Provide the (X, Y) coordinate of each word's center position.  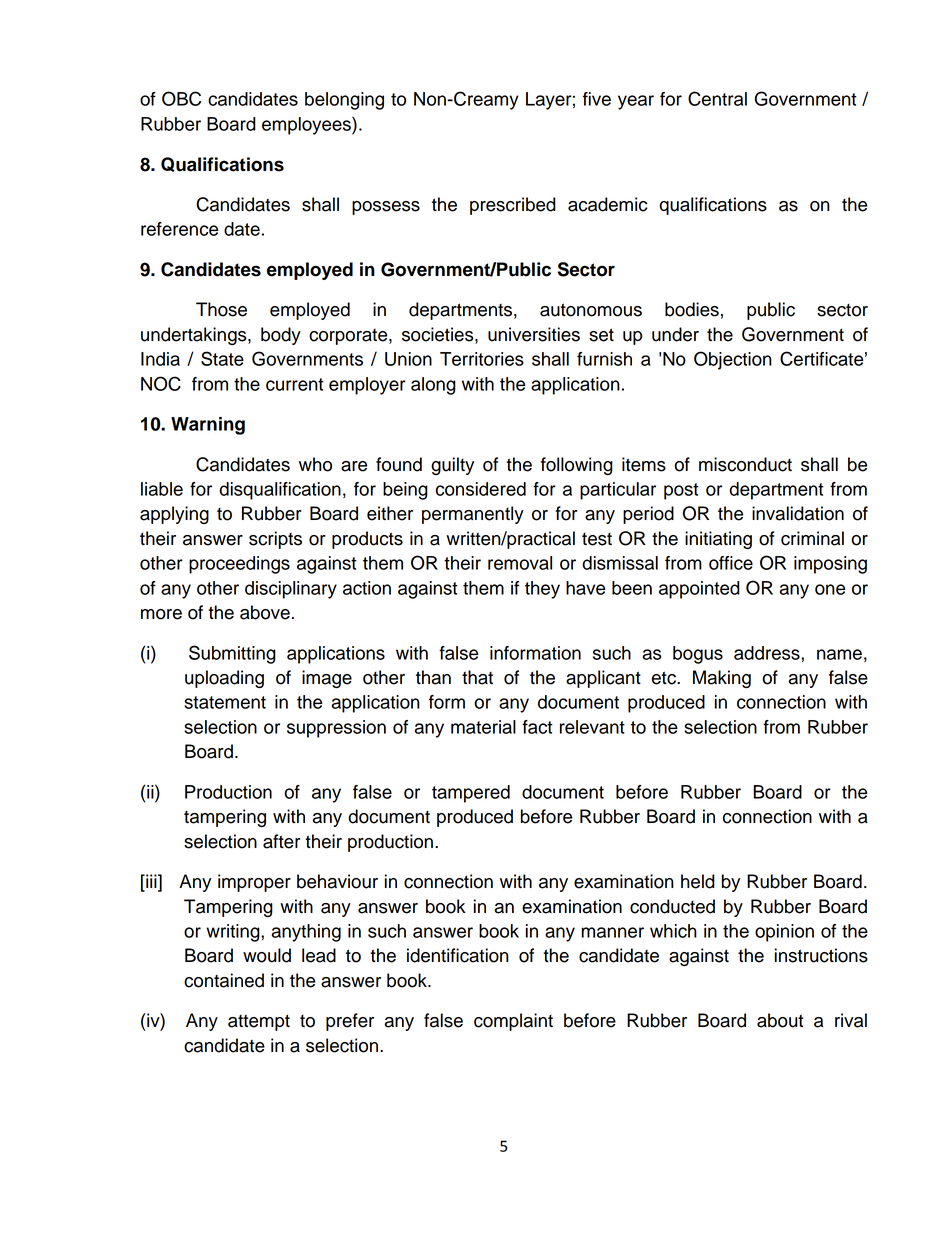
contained (224, 980)
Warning (208, 426)
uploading (224, 679)
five (597, 99)
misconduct (745, 464)
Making (722, 679)
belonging (344, 101)
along (433, 386)
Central (717, 98)
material (483, 727)
